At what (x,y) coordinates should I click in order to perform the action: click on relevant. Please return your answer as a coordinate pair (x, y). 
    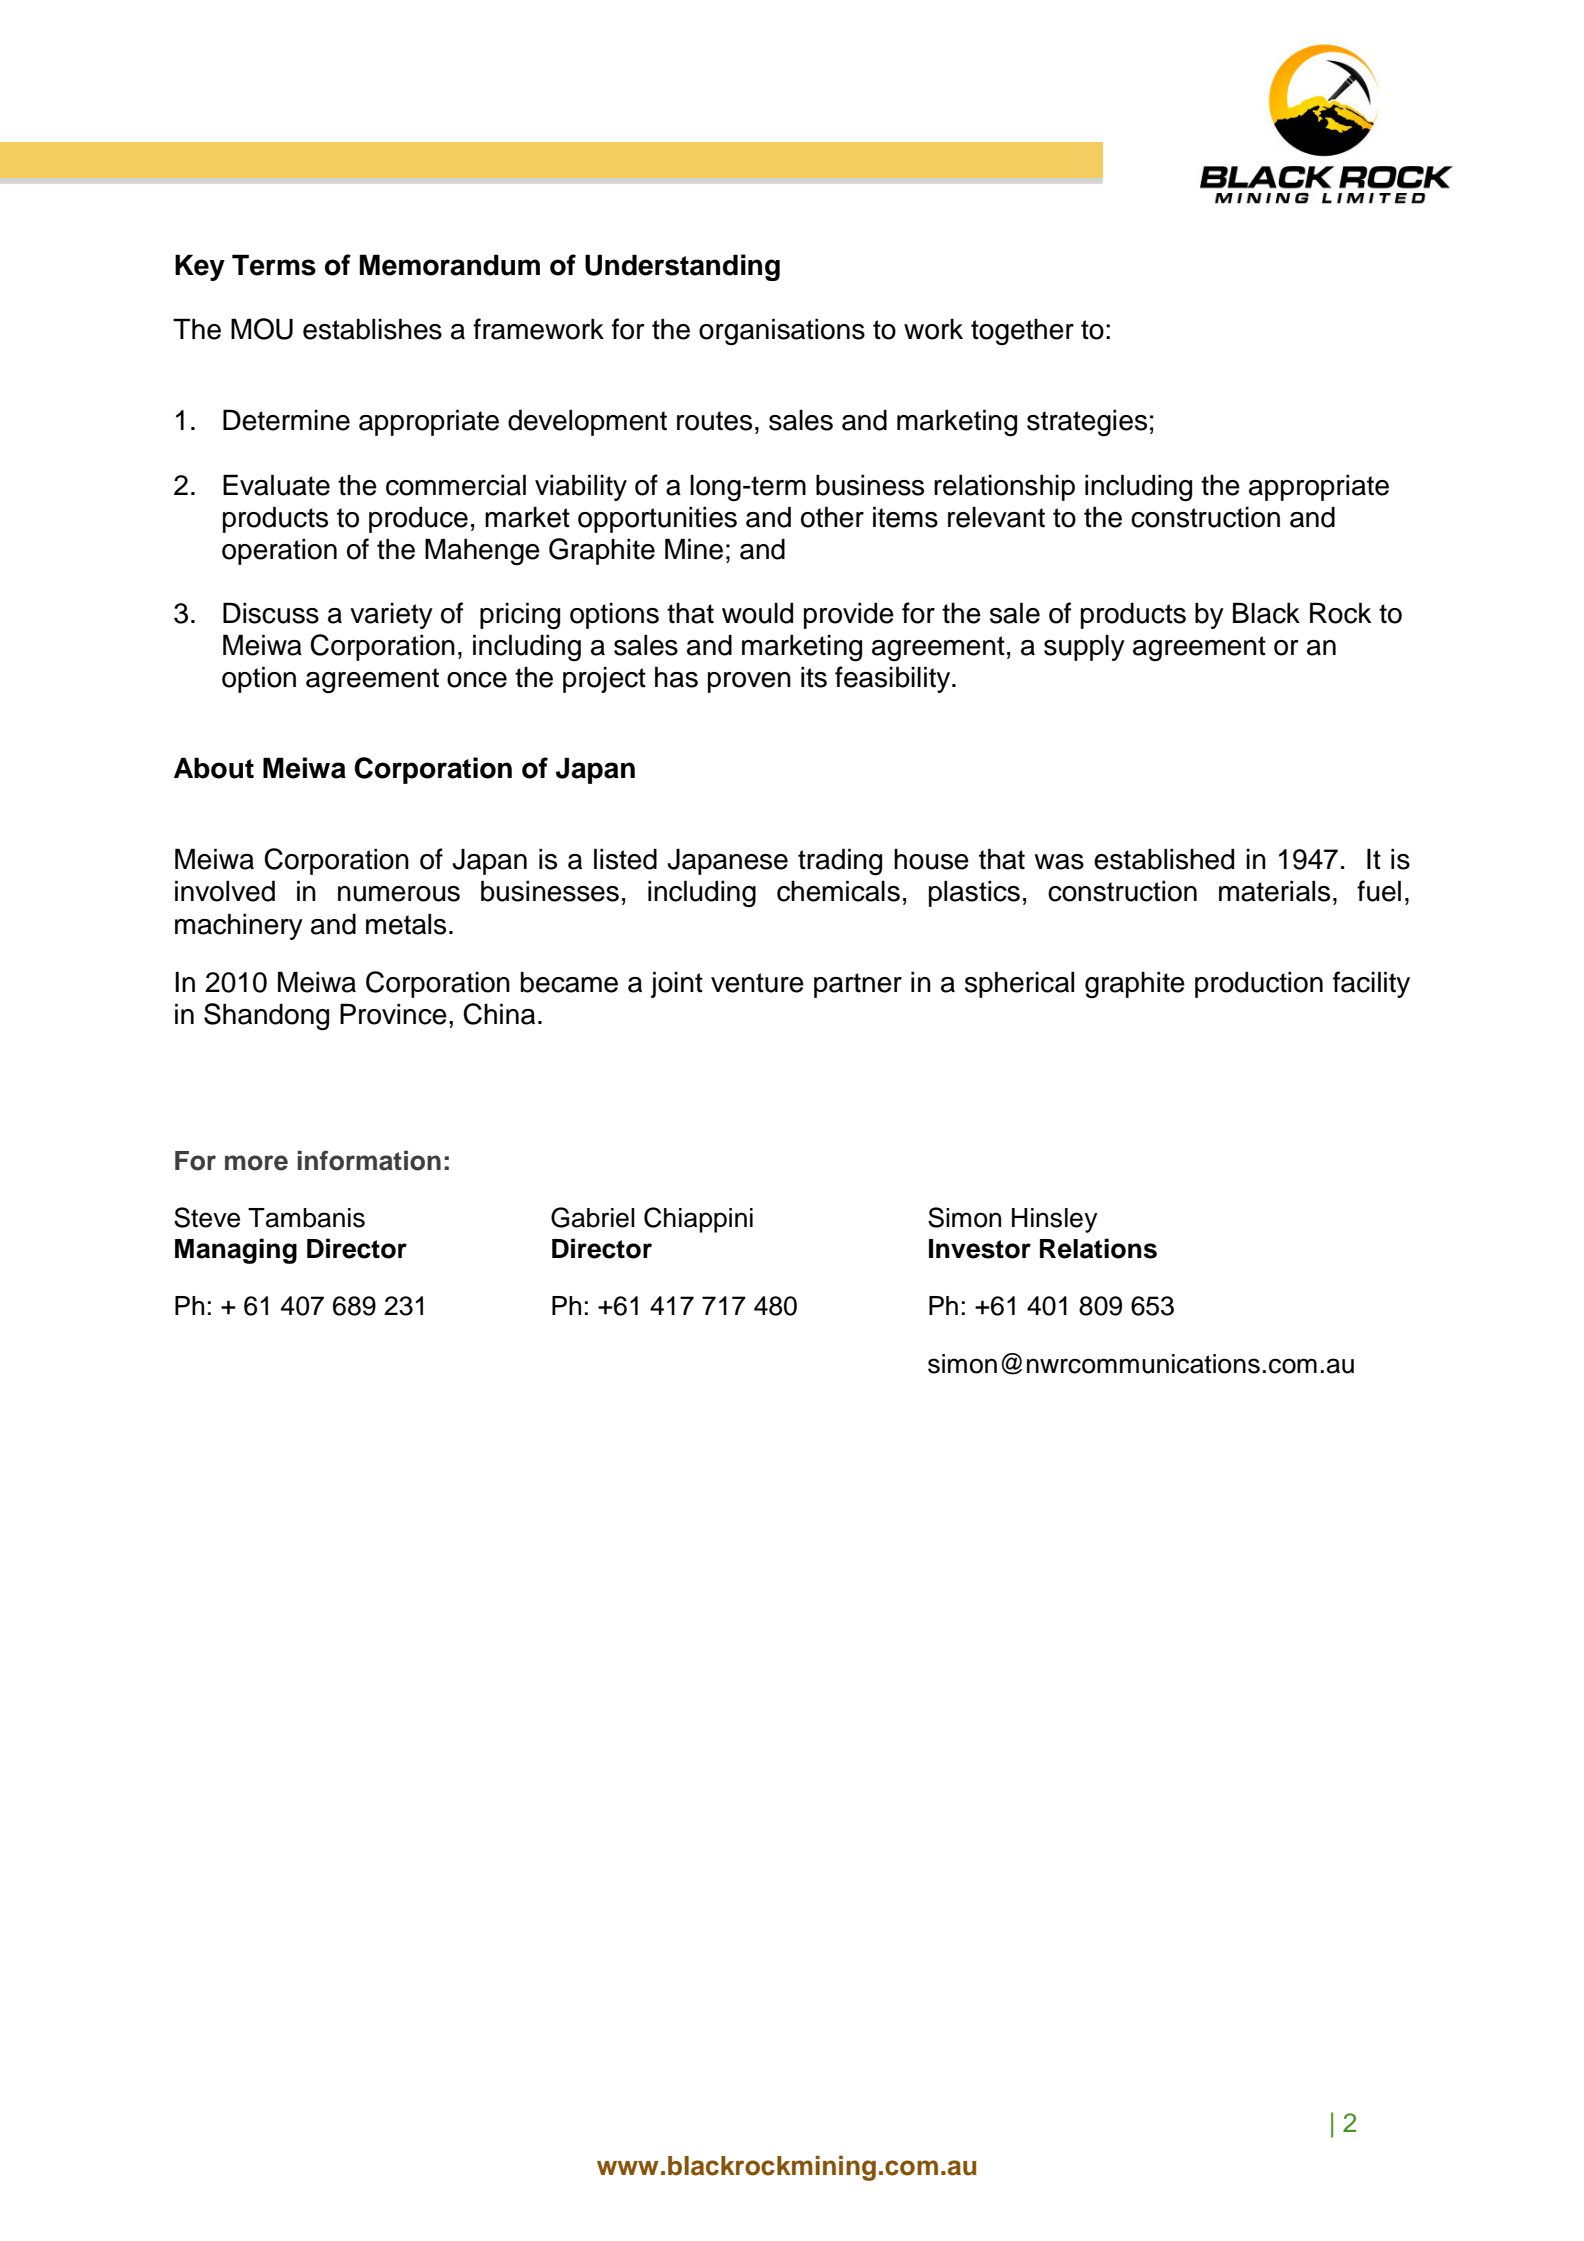
    Looking at the image, I should click on (996, 517).
